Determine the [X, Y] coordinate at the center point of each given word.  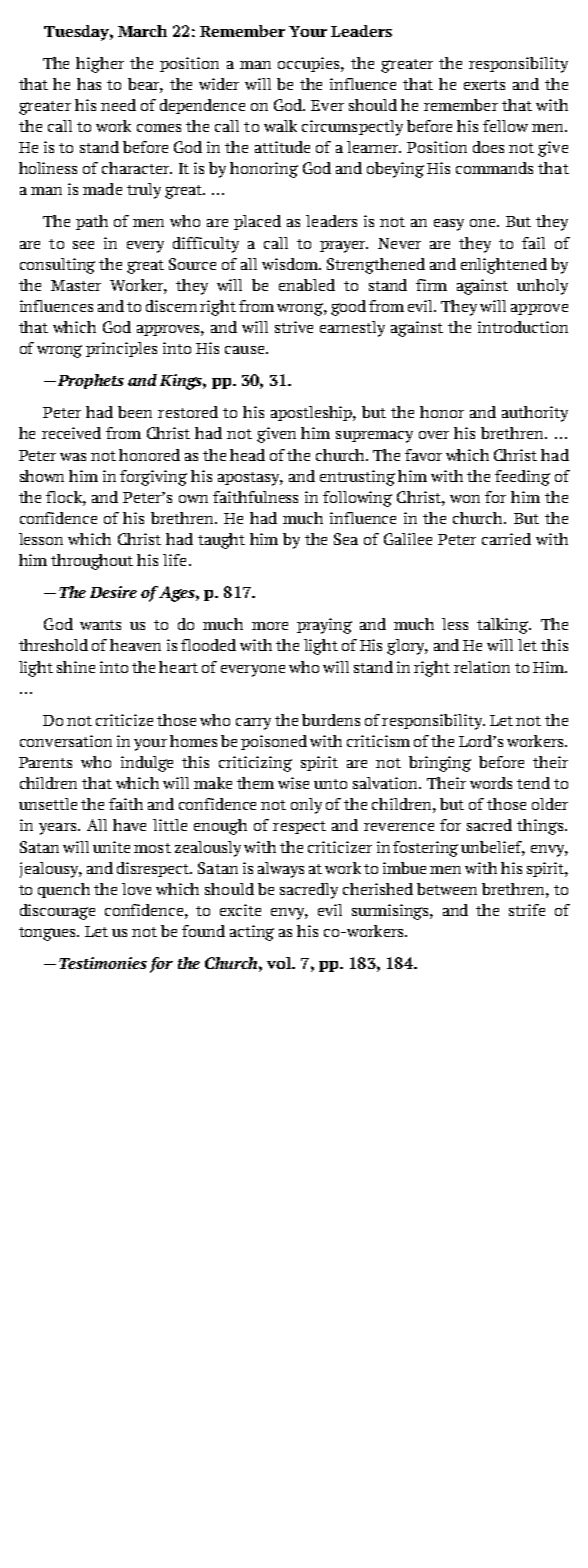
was [73, 457]
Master [76, 285]
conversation [66, 741]
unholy [542, 287]
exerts [484, 85]
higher [100, 65]
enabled [307, 285]
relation [482, 667]
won [465, 499]
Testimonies [103, 963]
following [357, 499]
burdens [331, 720]
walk [280, 126]
